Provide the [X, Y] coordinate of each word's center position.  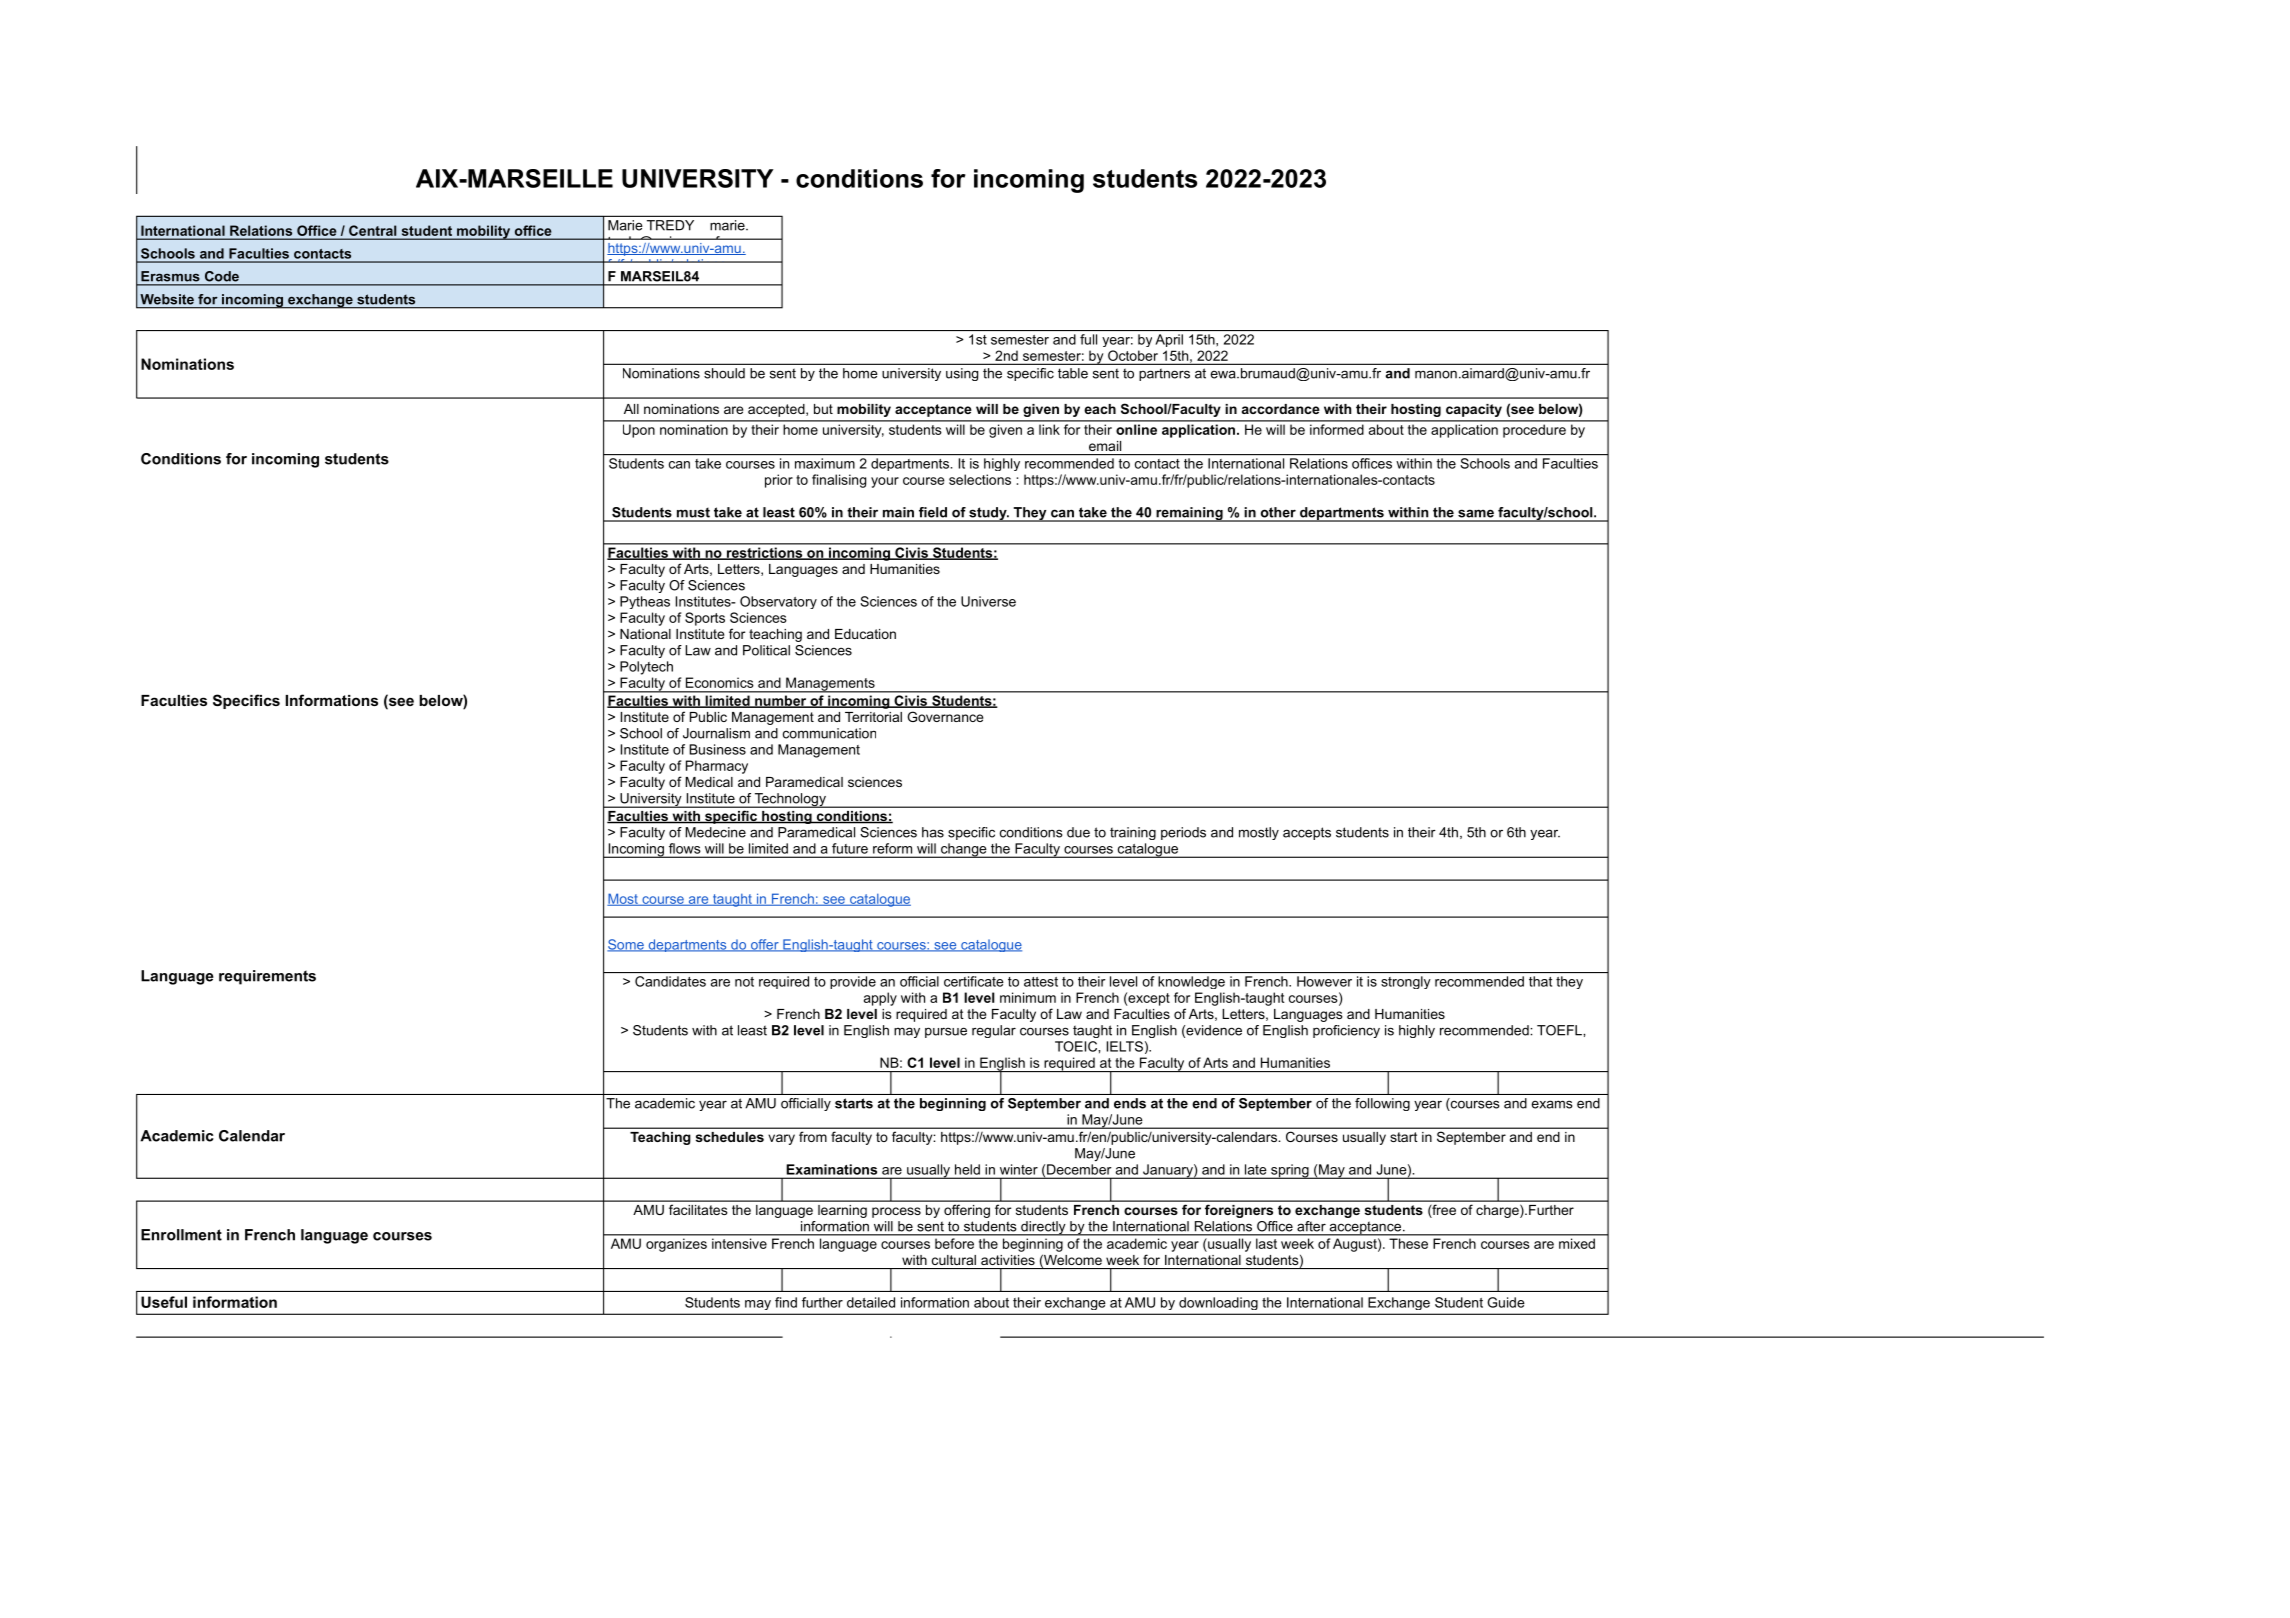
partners [1164, 374]
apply [880, 999]
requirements [267, 977]
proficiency [1346, 1031]
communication [829, 733]
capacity [1474, 410]
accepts [1307, 833]
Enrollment [181, 1235]
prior [779, 481]
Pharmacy [717, 767]
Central [372, 230]
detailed [871, 1302]
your [885, 482]
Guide [1506, 1302]
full [1088, 339]
